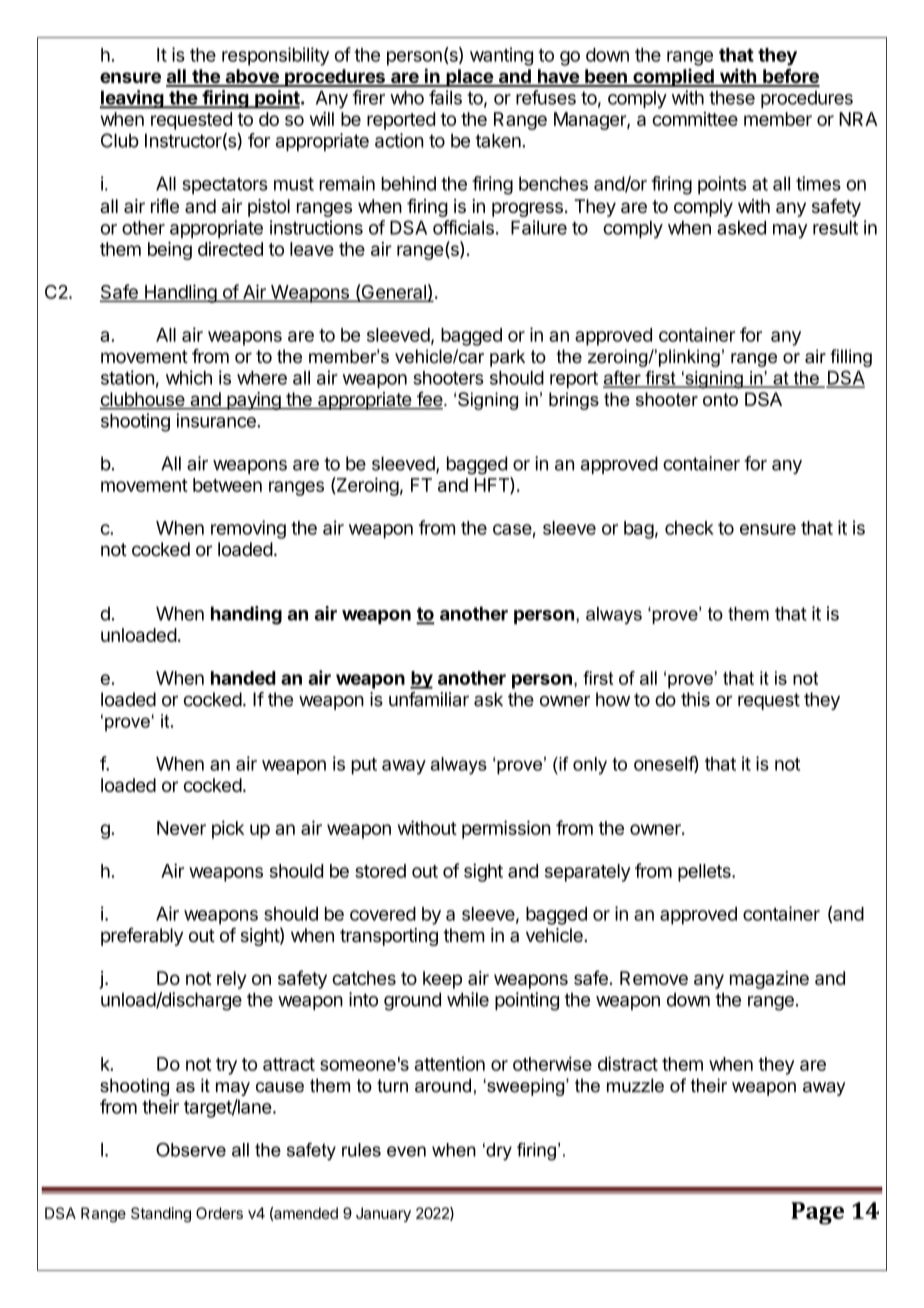  What do you see at coordinates (246, 615) in the screenshot?
I see `handing` at bounding box center [246, 615].
